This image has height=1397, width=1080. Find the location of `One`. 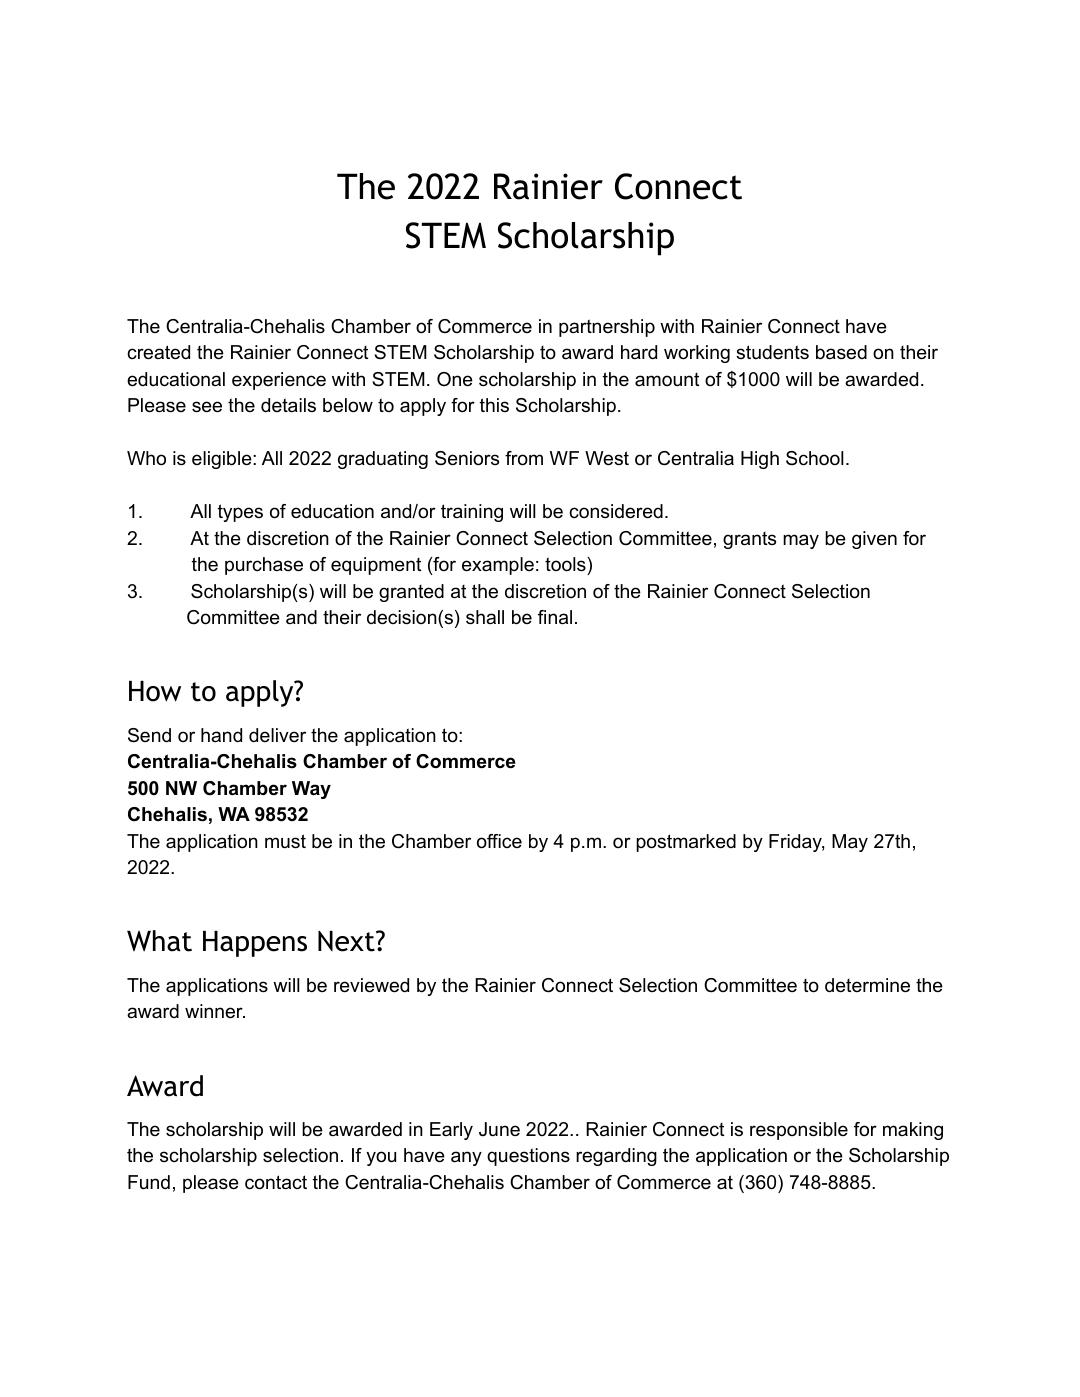

One is located at coordinates (455, 379).
